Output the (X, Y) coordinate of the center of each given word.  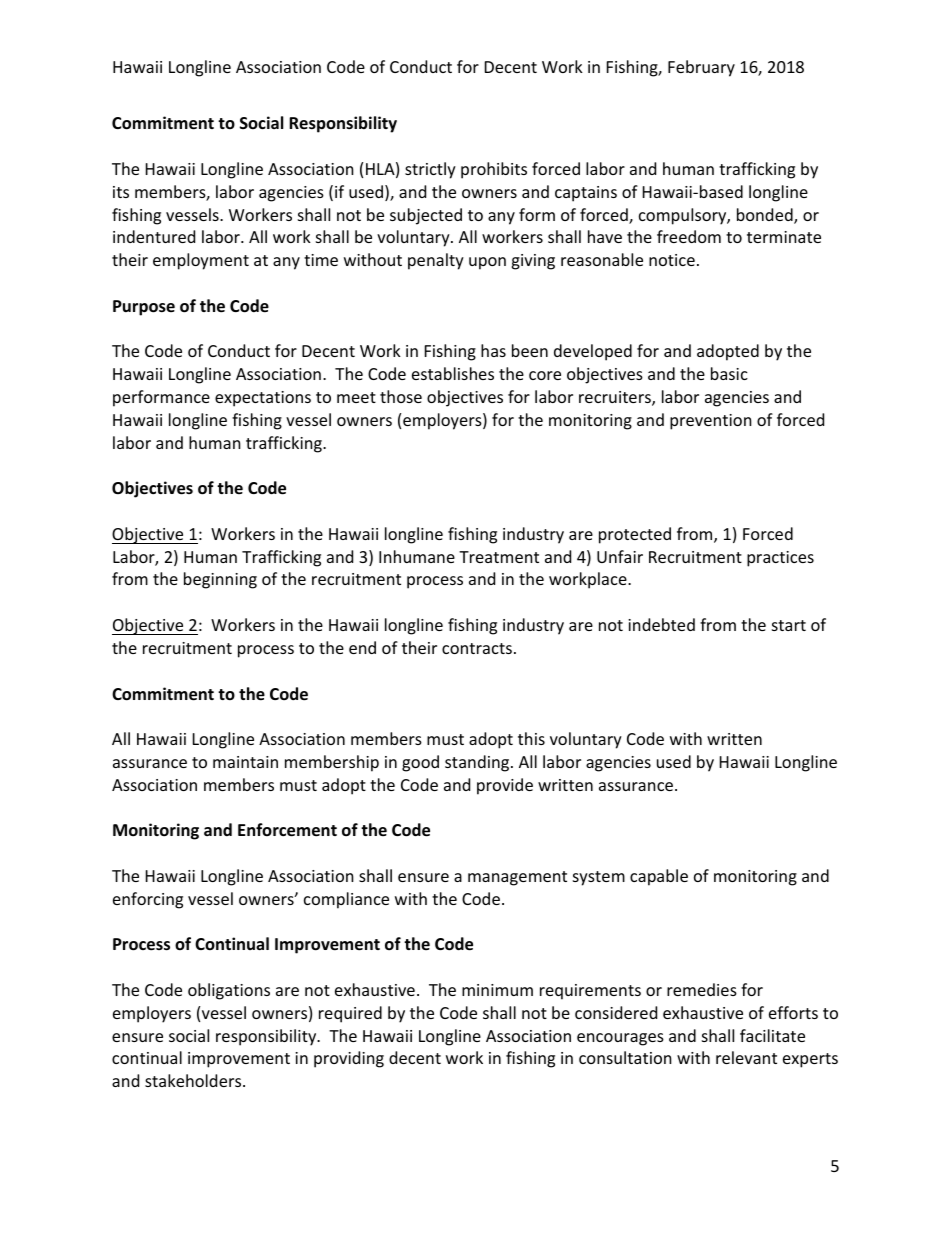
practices (780, 559)
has (493, 350)
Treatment (499, 557)
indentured (154, 236)
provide (505, 786)
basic (729, 373)
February (701, 68)
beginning (220, 580)
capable (659, 877)
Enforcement (287, 830)
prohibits (494, 170)
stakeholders (194, 1080)
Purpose (144, 308)
